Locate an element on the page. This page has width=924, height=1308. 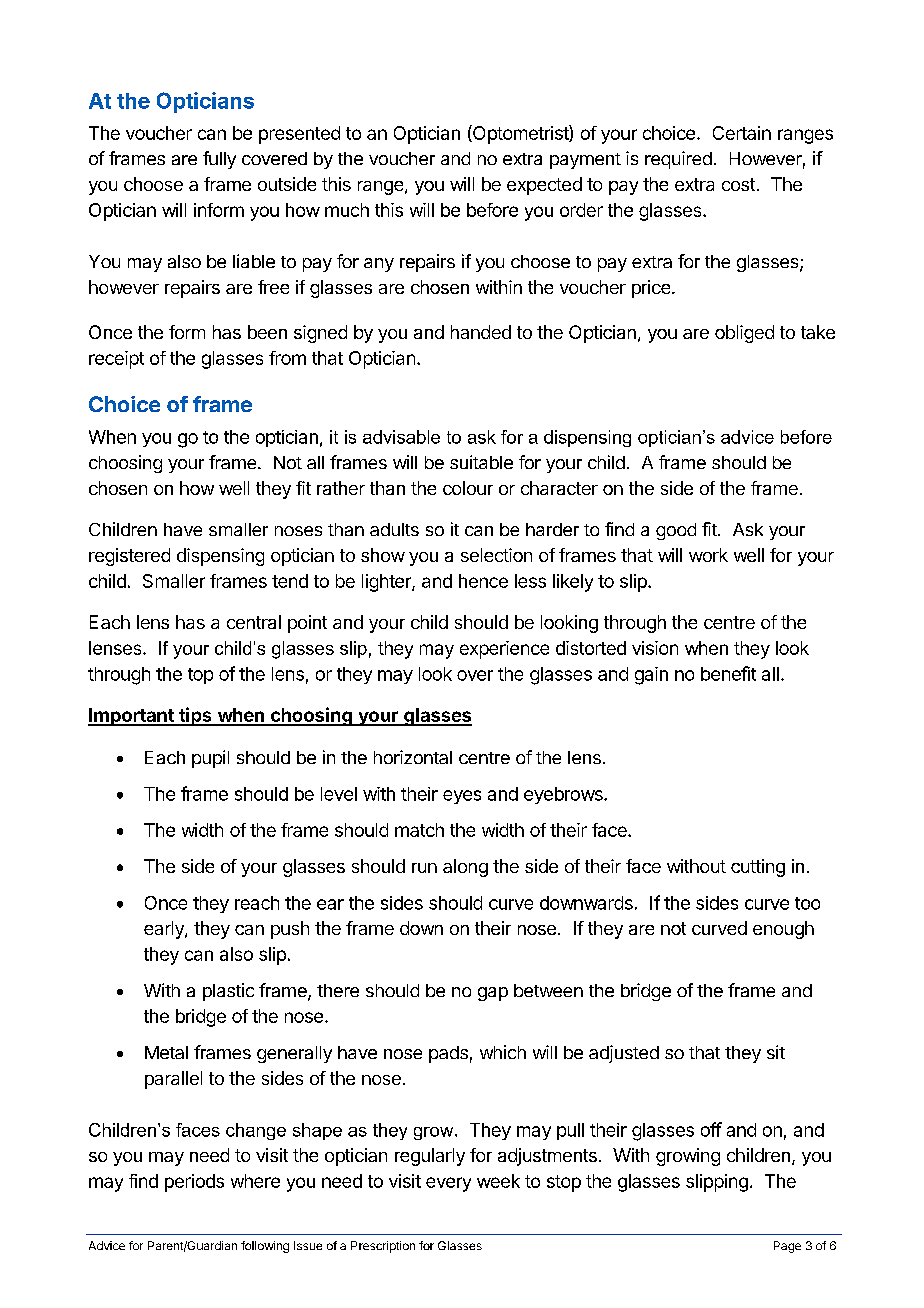
periods is located at coordinates (194, 1183).
